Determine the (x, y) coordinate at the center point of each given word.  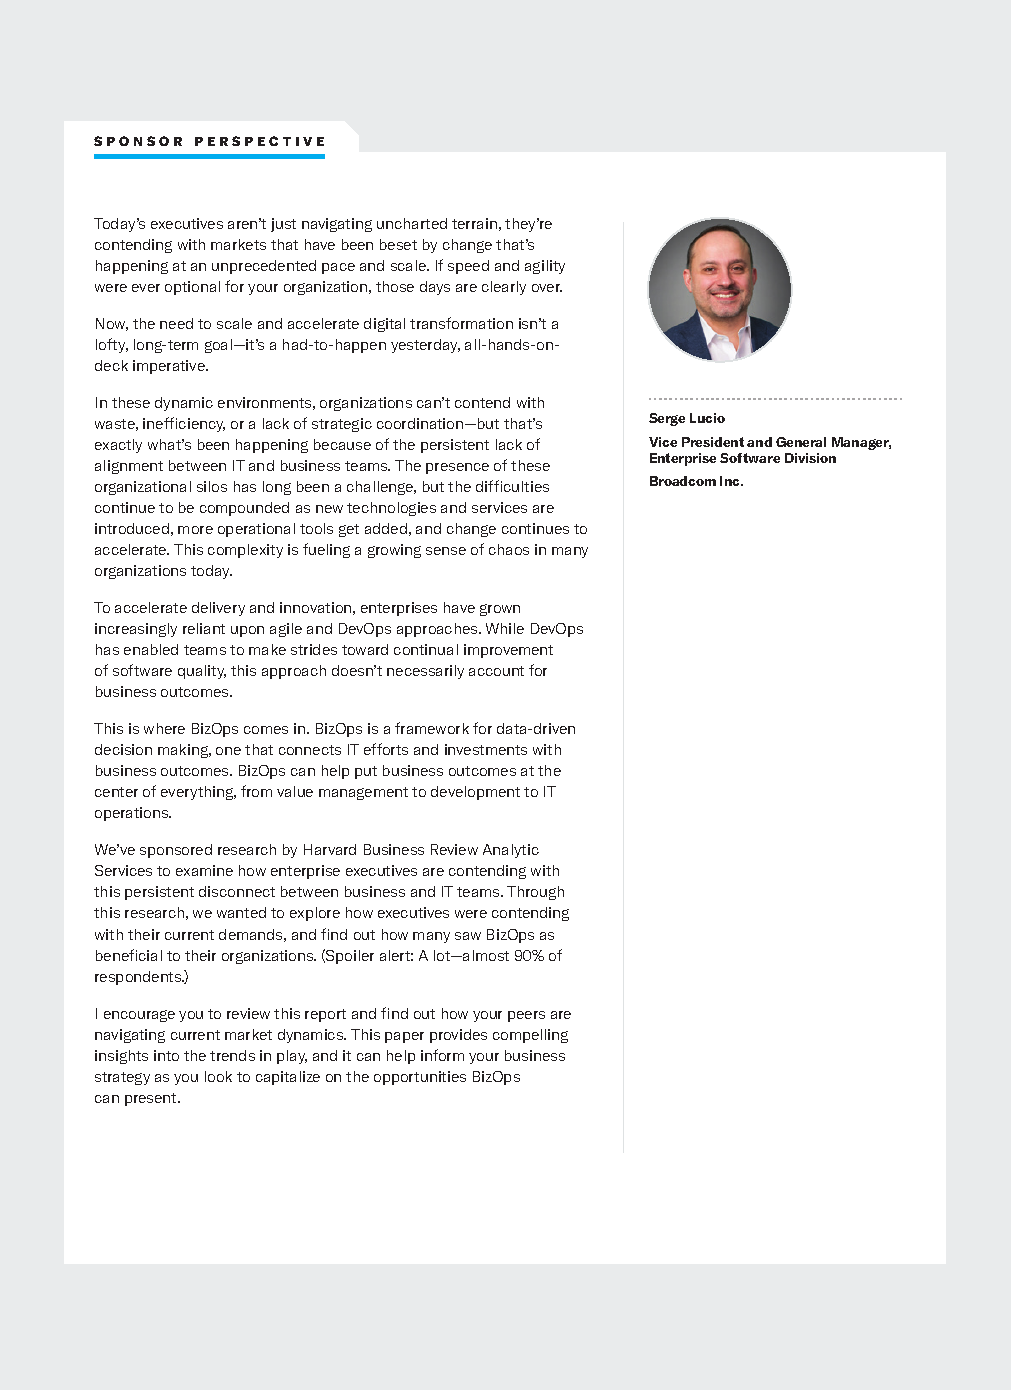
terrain (474, 223)
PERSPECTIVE (259, 141)
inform (442, 1055)
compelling (530, 1036)
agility (545, 267)
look (218, 1076)
